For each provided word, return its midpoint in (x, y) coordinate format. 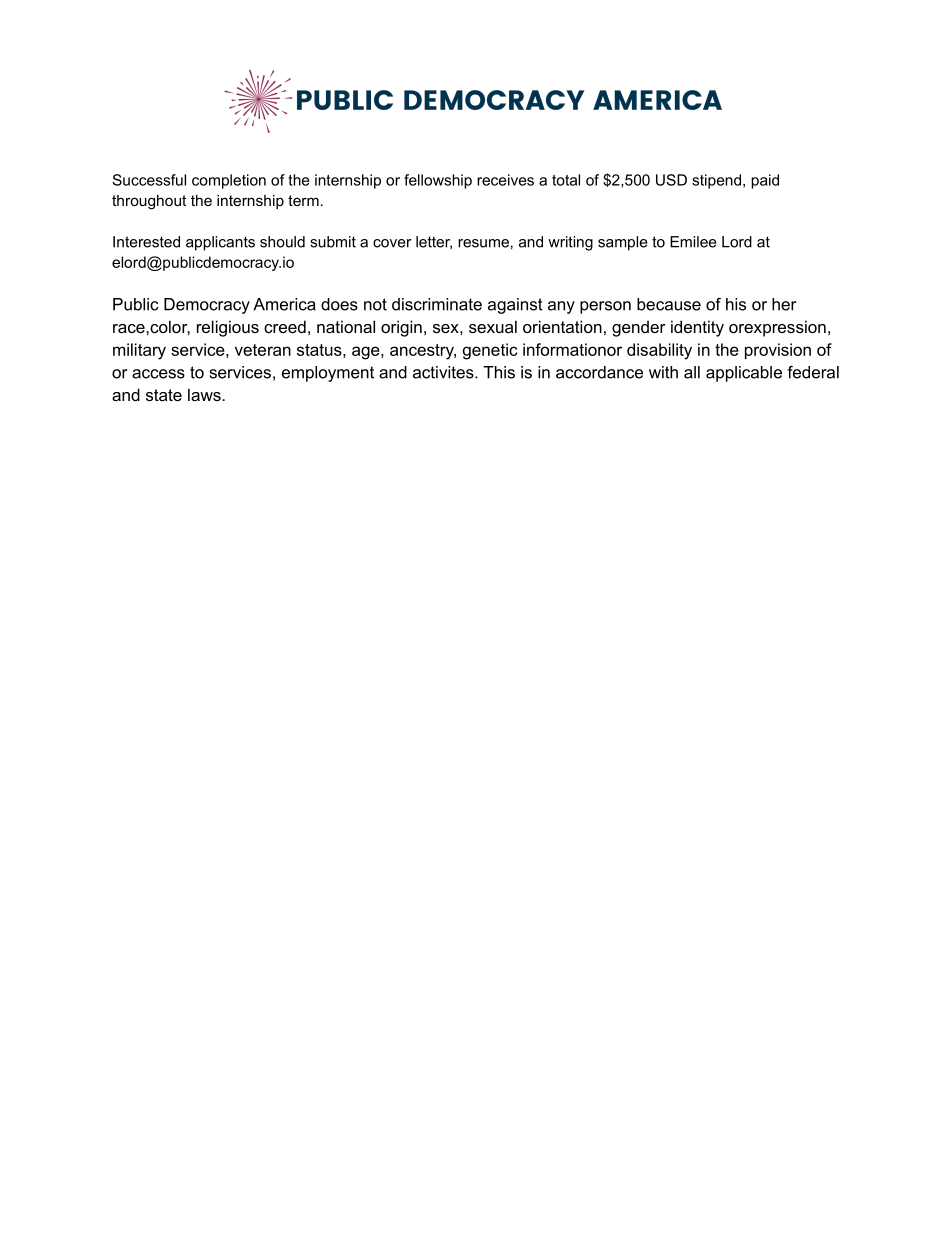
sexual (493, 326)
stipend (716, 181)
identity (697, 328)
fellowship (438, 181)
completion (229, 181)
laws (205, 394)
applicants (220, 243)
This (499, 372)
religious (228, 328)
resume (483, 243)
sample (623, 243)
